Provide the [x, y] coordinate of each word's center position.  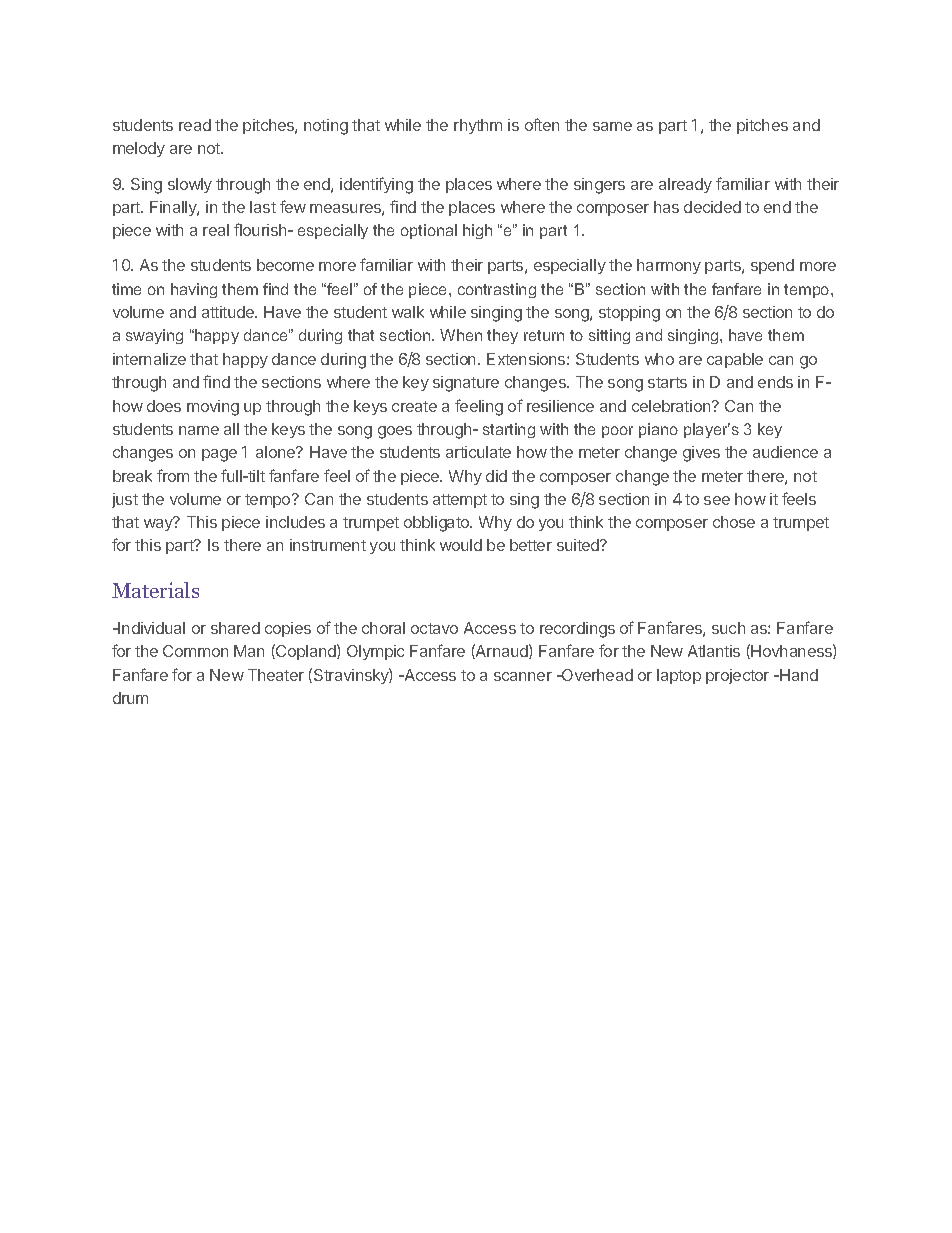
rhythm [478, 126]
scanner [523, 676]
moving [213, 408]
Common [195, 651]
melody [139, 149]
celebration [672, 406]
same [612, 126]
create [414, 406]
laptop [679, 676]
